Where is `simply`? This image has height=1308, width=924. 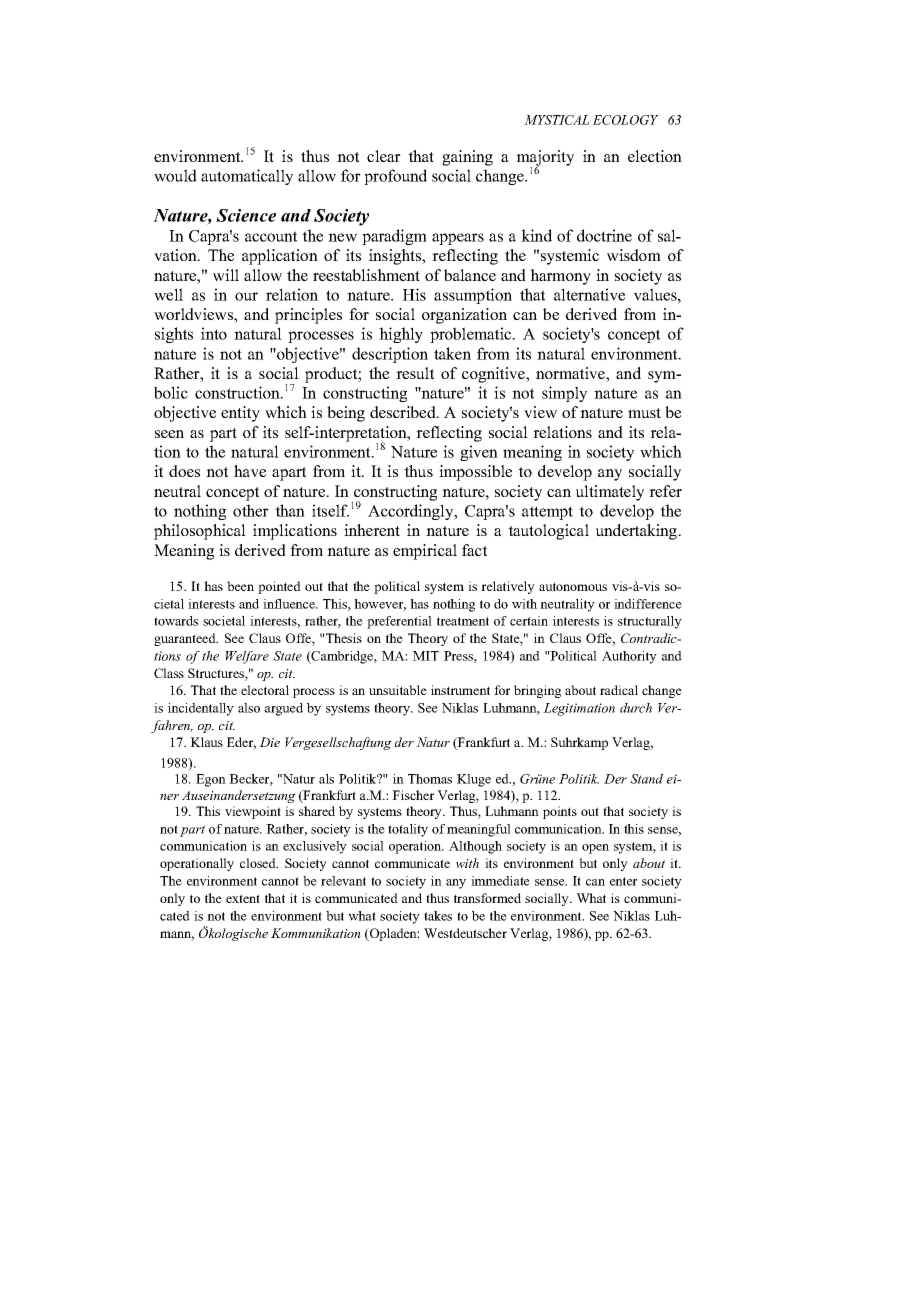
simply is located at coordinates (564, 394).
